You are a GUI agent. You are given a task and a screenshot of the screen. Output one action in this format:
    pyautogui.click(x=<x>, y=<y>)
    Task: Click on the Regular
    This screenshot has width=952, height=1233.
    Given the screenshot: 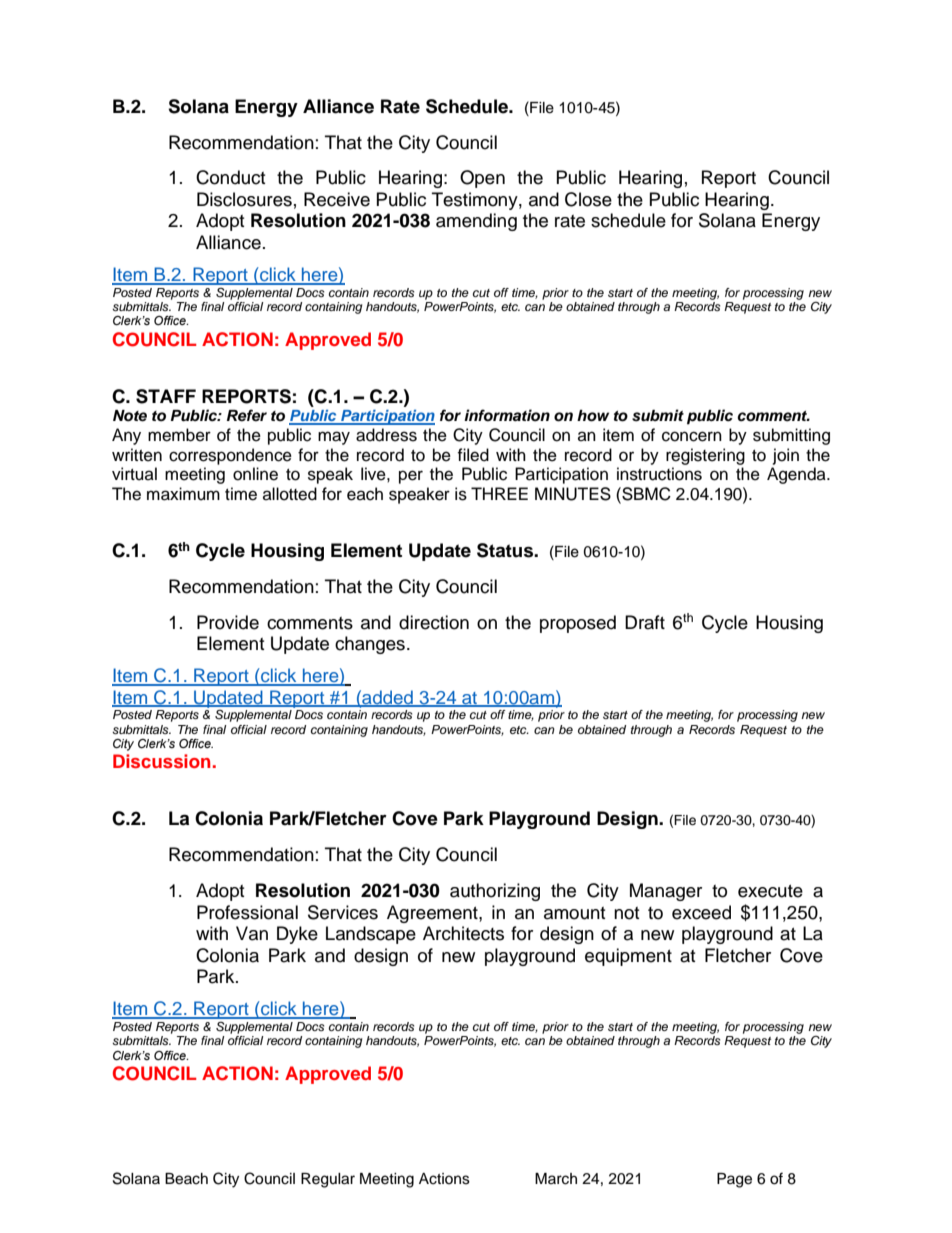 What is the action you would take?
    pyautogui.click(x=328, y=1180)
